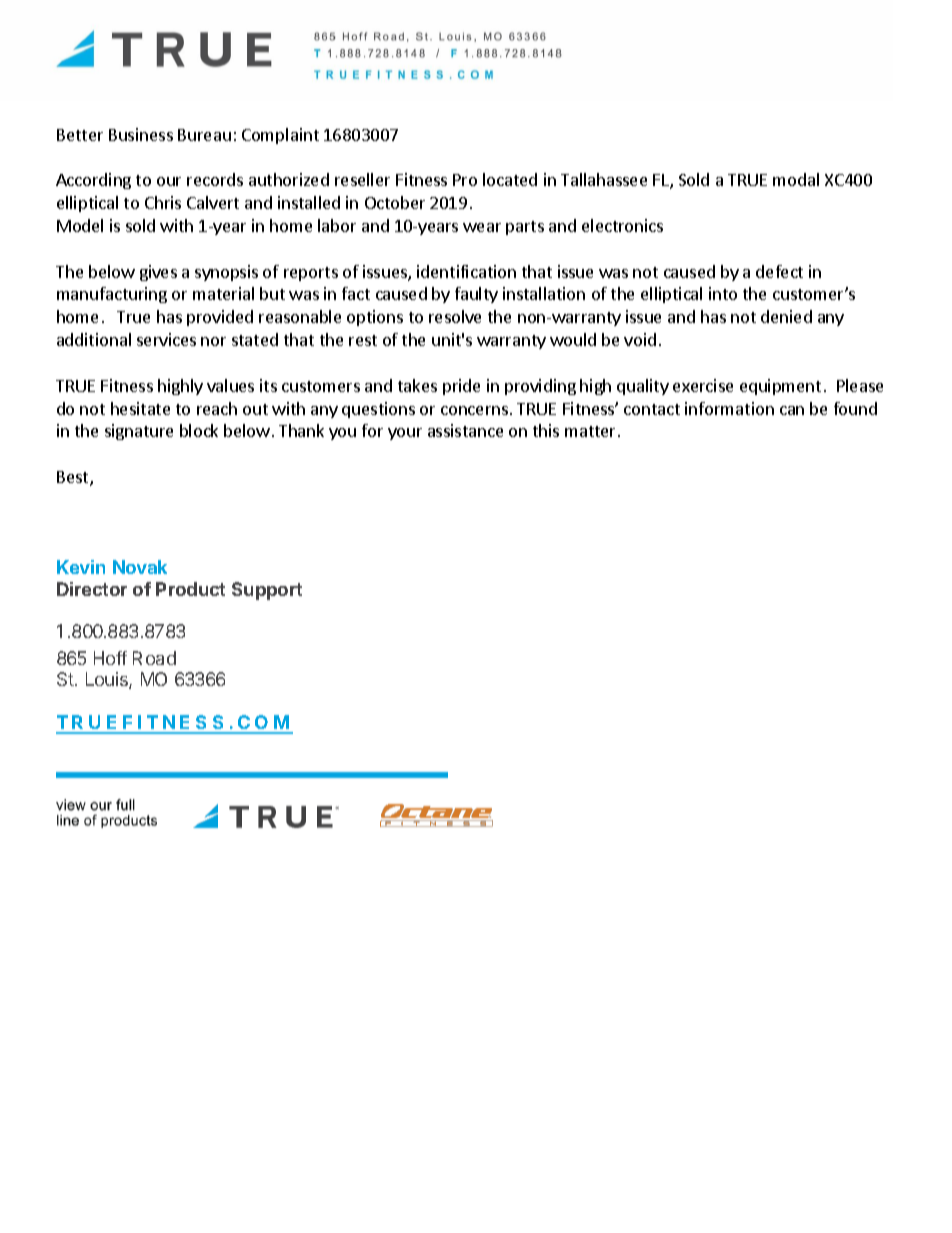 The width and height of the document is (952, 1233). What do you see at coordinates (74, 478) in the document?
I see `Best` at bounding box center [74, 478].
